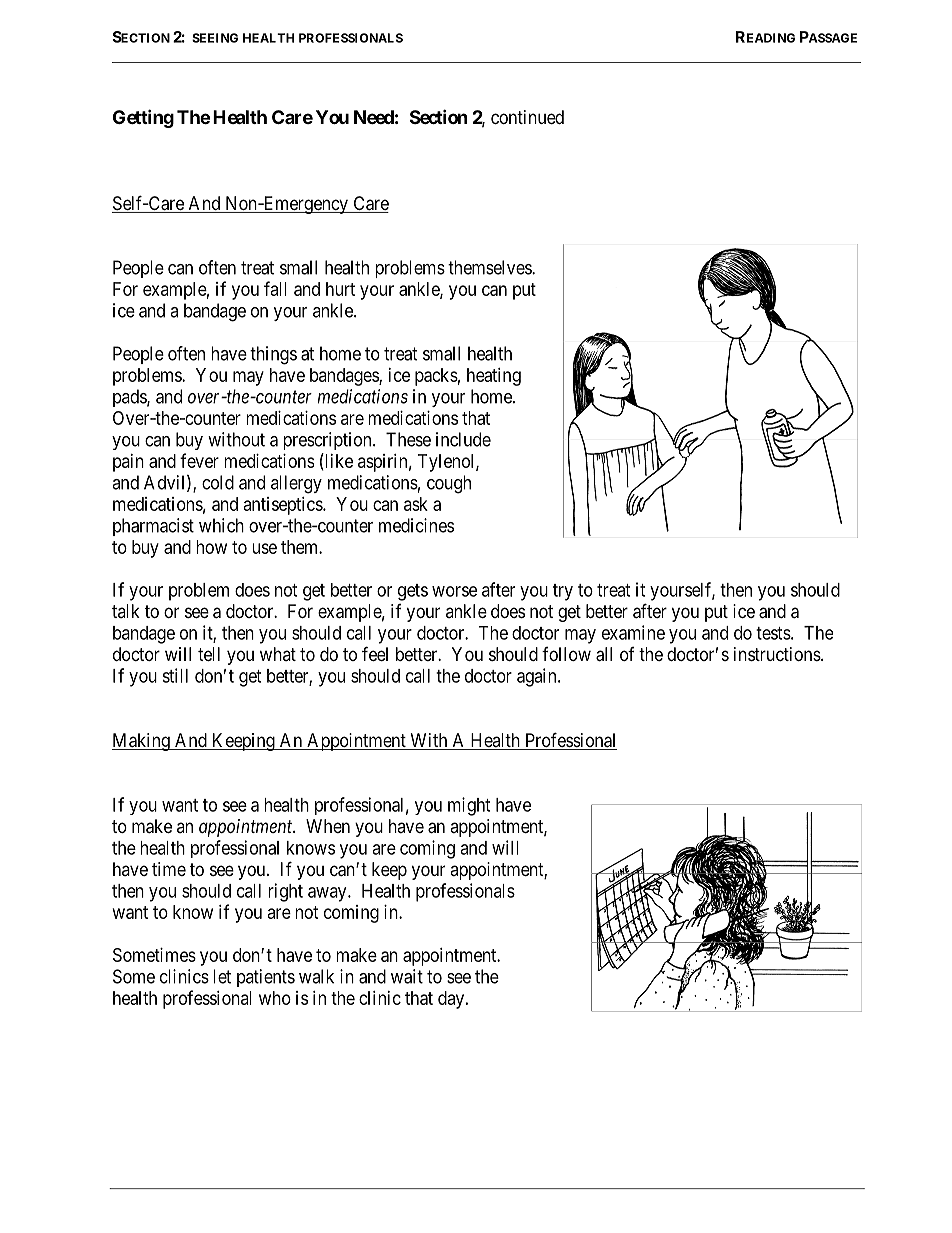 Image resolution: width=952 pixels, height=1233 pixels. What do you see at coordinates (527, 117) in the image?
I see `continued` at bounding box center [527, 117].
